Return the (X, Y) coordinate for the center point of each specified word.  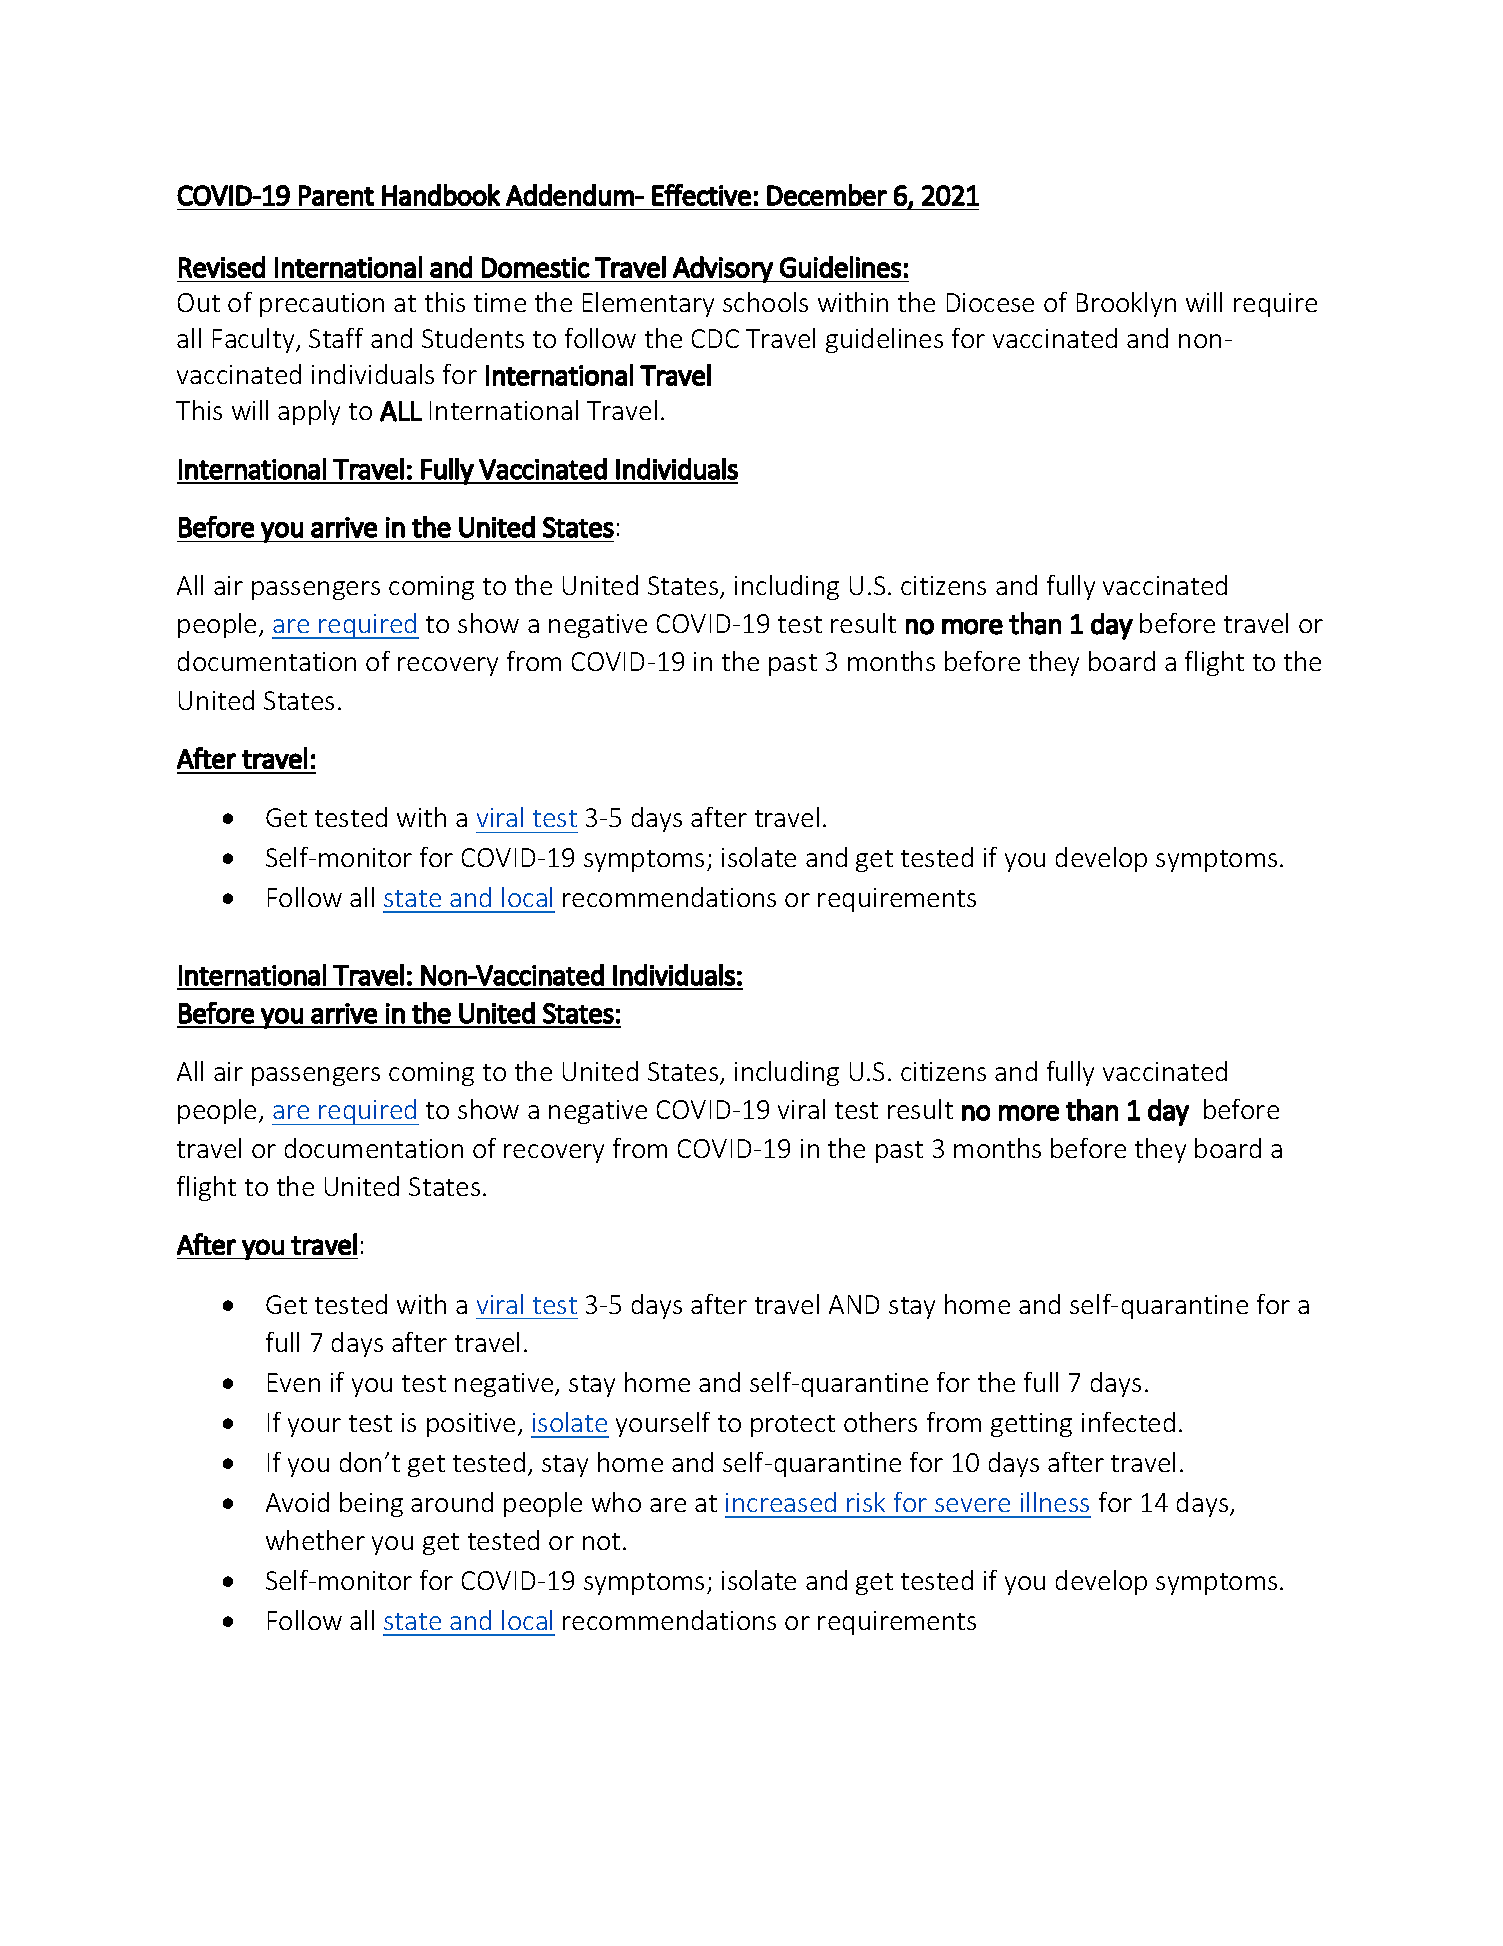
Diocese (990, 302)
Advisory (723, 269)
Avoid (297, 1502)
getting (1031, 1425)
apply (309, 412)
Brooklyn (1126, 304)
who (616, 1502)
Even (294, 1382)
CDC (715, 338)
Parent (336, 195)
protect (793, 1426)
